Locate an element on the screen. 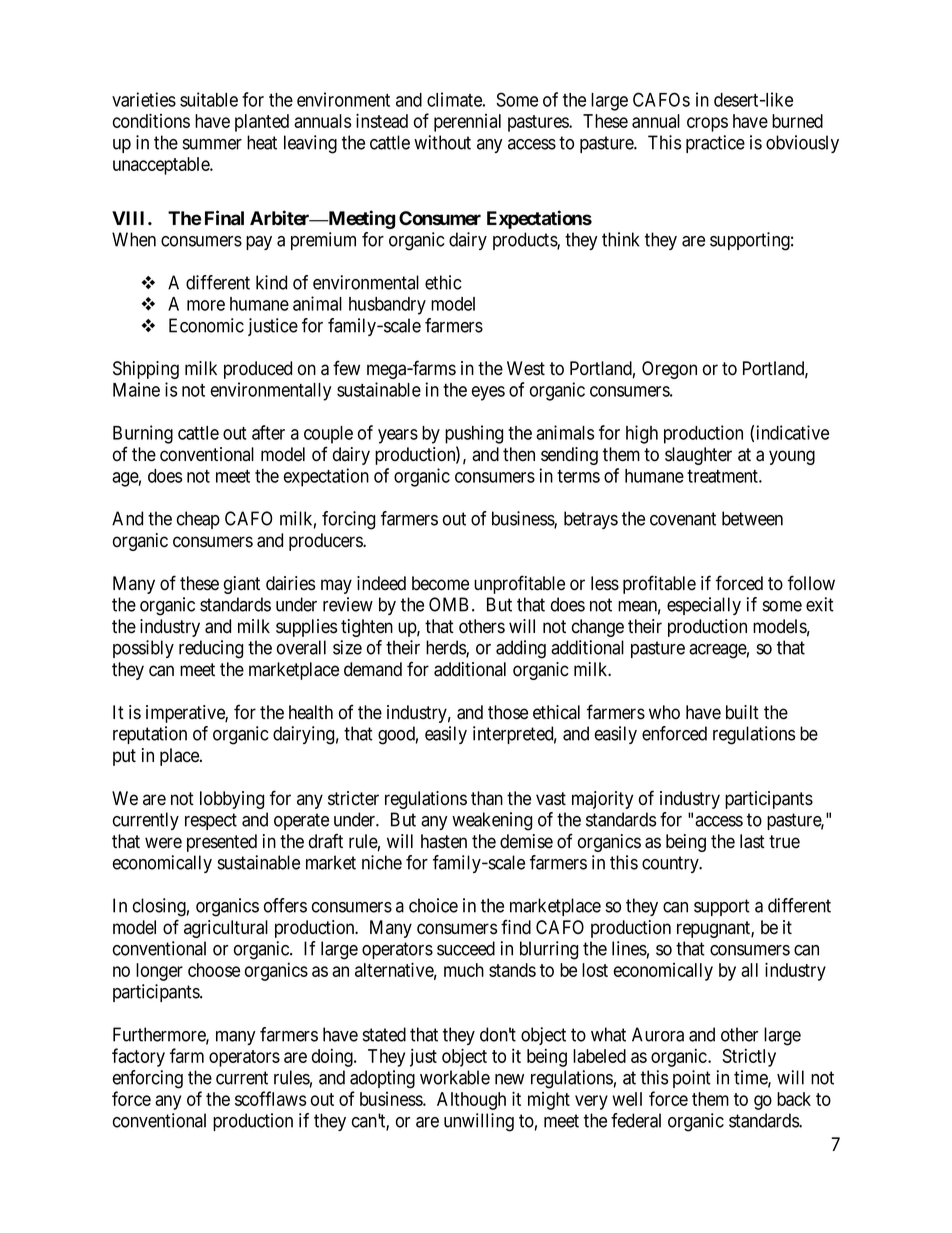  Although is located at coordinates (471, 1101).
